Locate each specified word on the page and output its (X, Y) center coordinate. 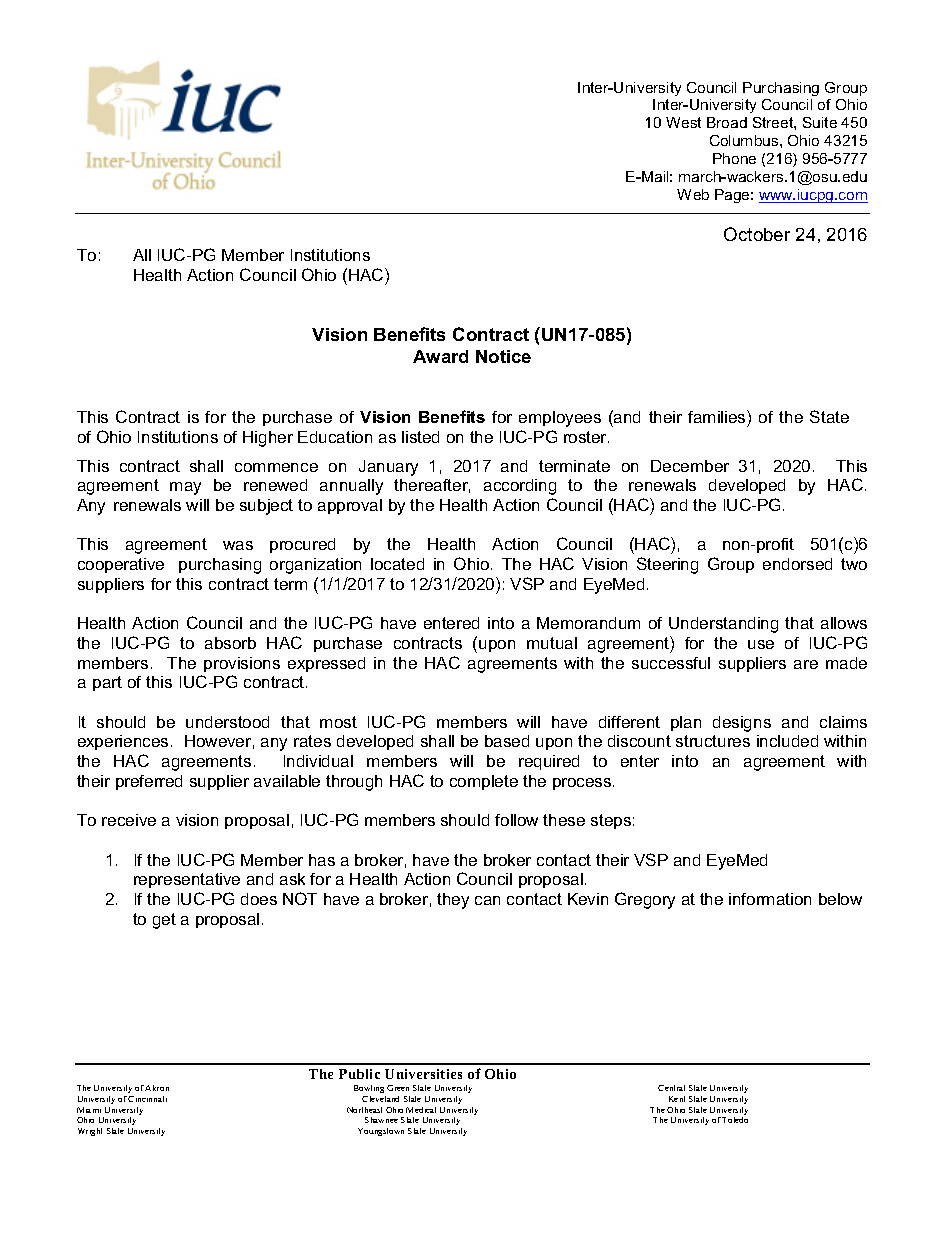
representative (187, 880)
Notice (503, 356)
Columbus (745, 140)
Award (440, 356)
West (683, 122)
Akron (157, 1088)
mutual (552, 643)
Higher (268, 439)
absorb (230, 643)
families (718, 416)
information (770, 899)
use (761, 644)
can (487, 900)
